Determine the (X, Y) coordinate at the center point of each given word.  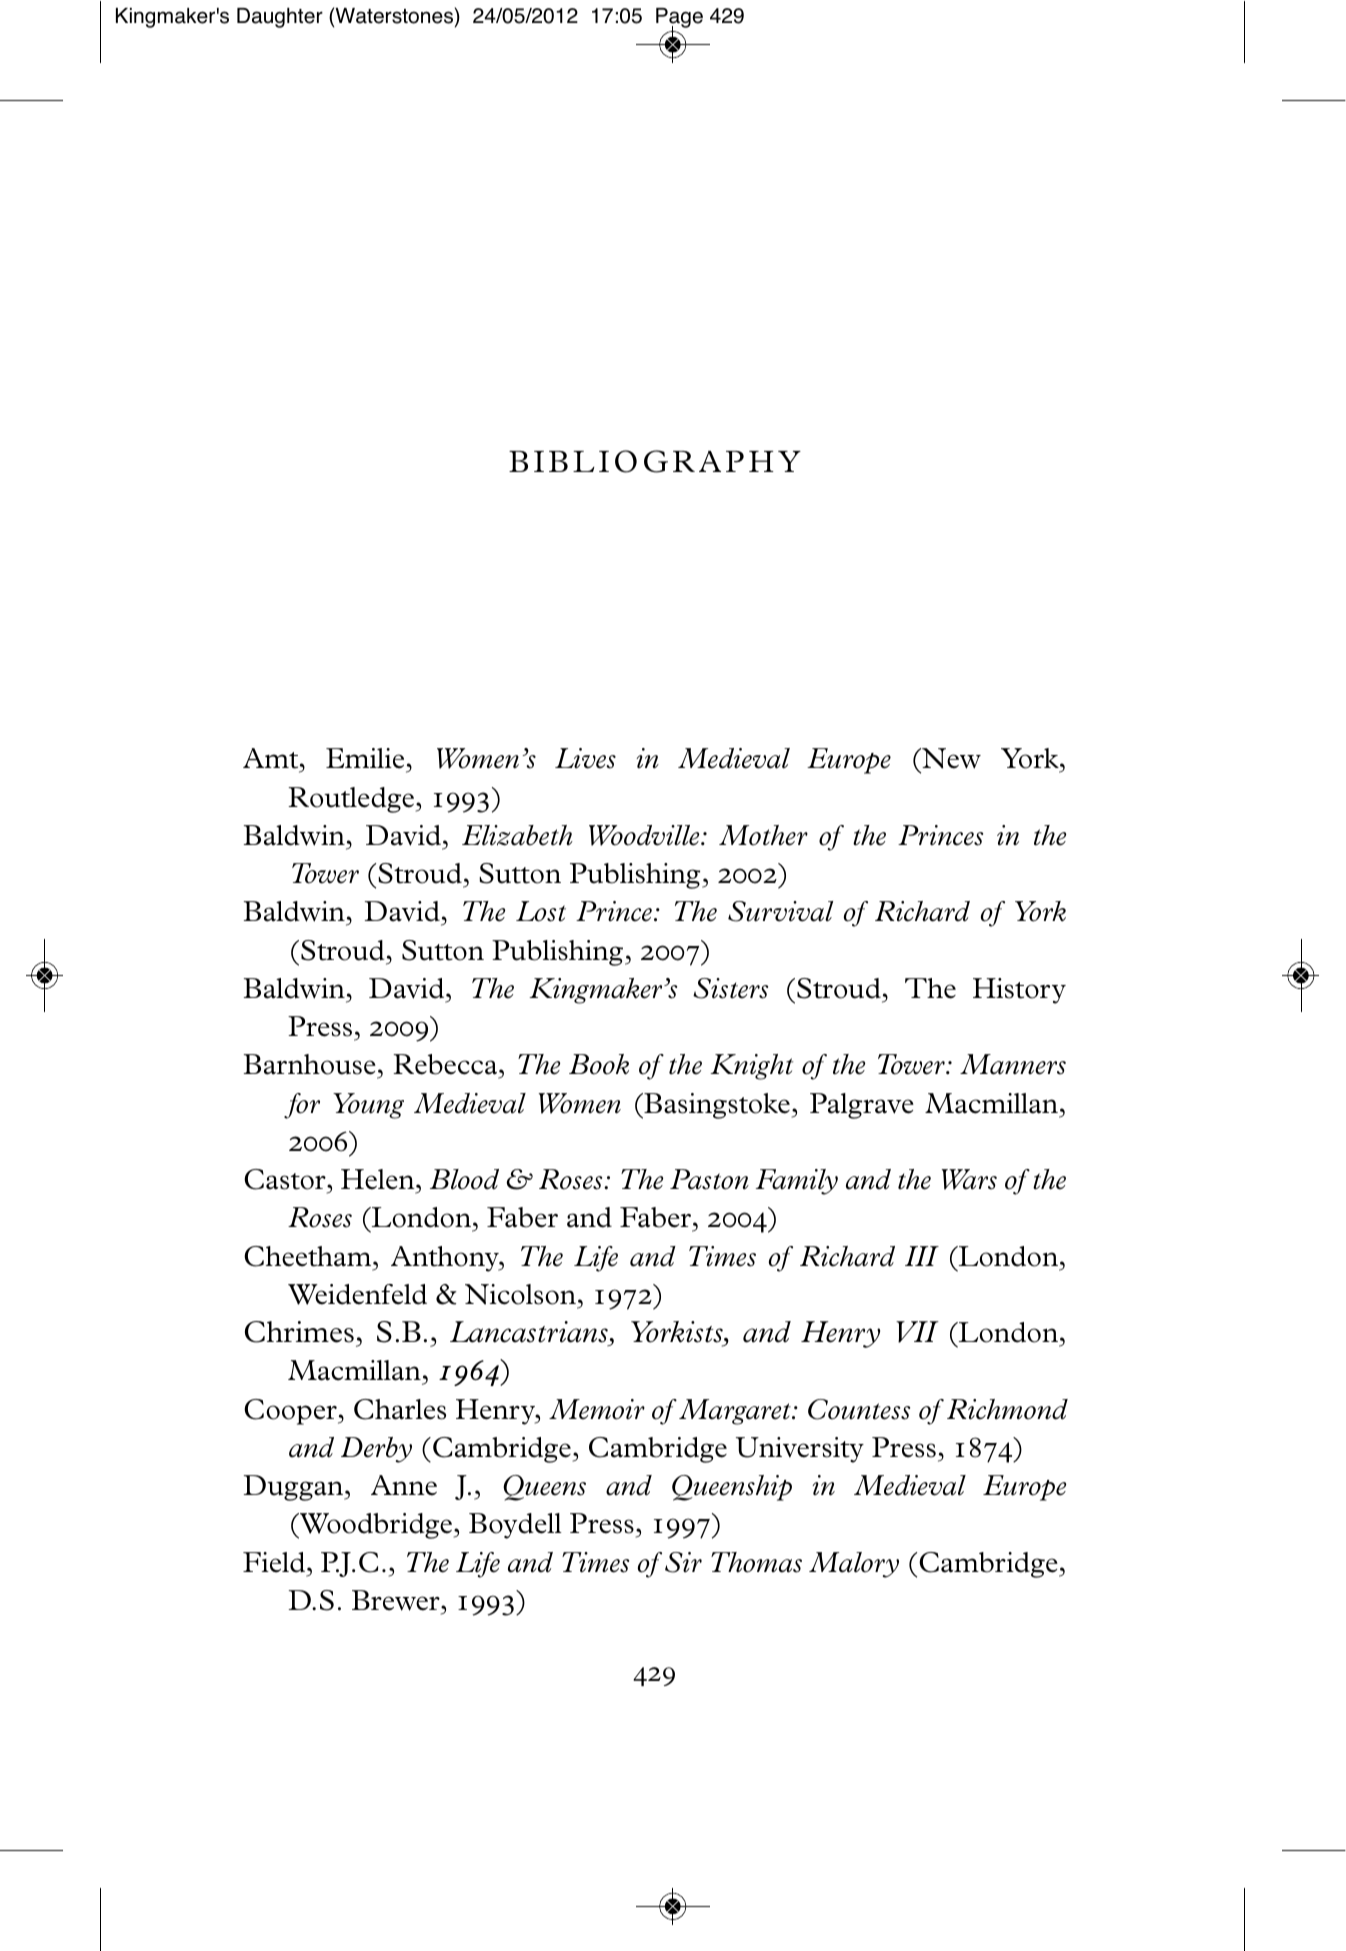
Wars (969, 1179)
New (950, 758)
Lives (585, 758)
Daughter (280, 18)
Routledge (352, 800)
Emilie (366, 760)
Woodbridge (376, 1526)
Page (679, 19)
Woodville (645, 835)
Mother (763, 835)
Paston (709, 1179)
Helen (379, 1179)
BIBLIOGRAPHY (655, 461)
